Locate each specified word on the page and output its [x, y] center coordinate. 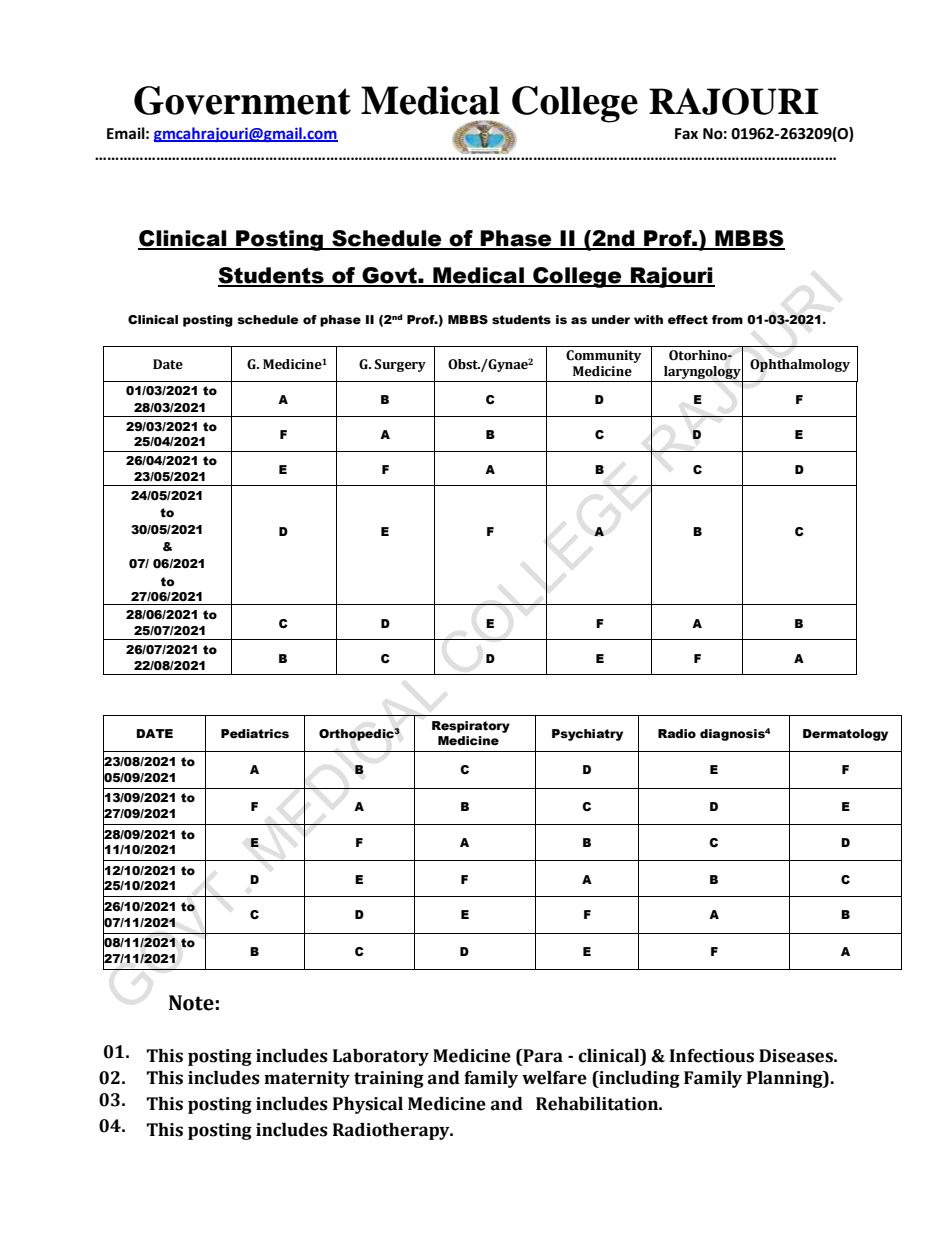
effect [688, 320]
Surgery [400, 365]
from [727, 319]
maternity [307, 1079]
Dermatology [845, 735]
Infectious [712, 1056]
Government [242, 100]
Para [542, 1057]
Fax [686, 134]
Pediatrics [255, 734]
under [611, 320]
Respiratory [471, 727]
